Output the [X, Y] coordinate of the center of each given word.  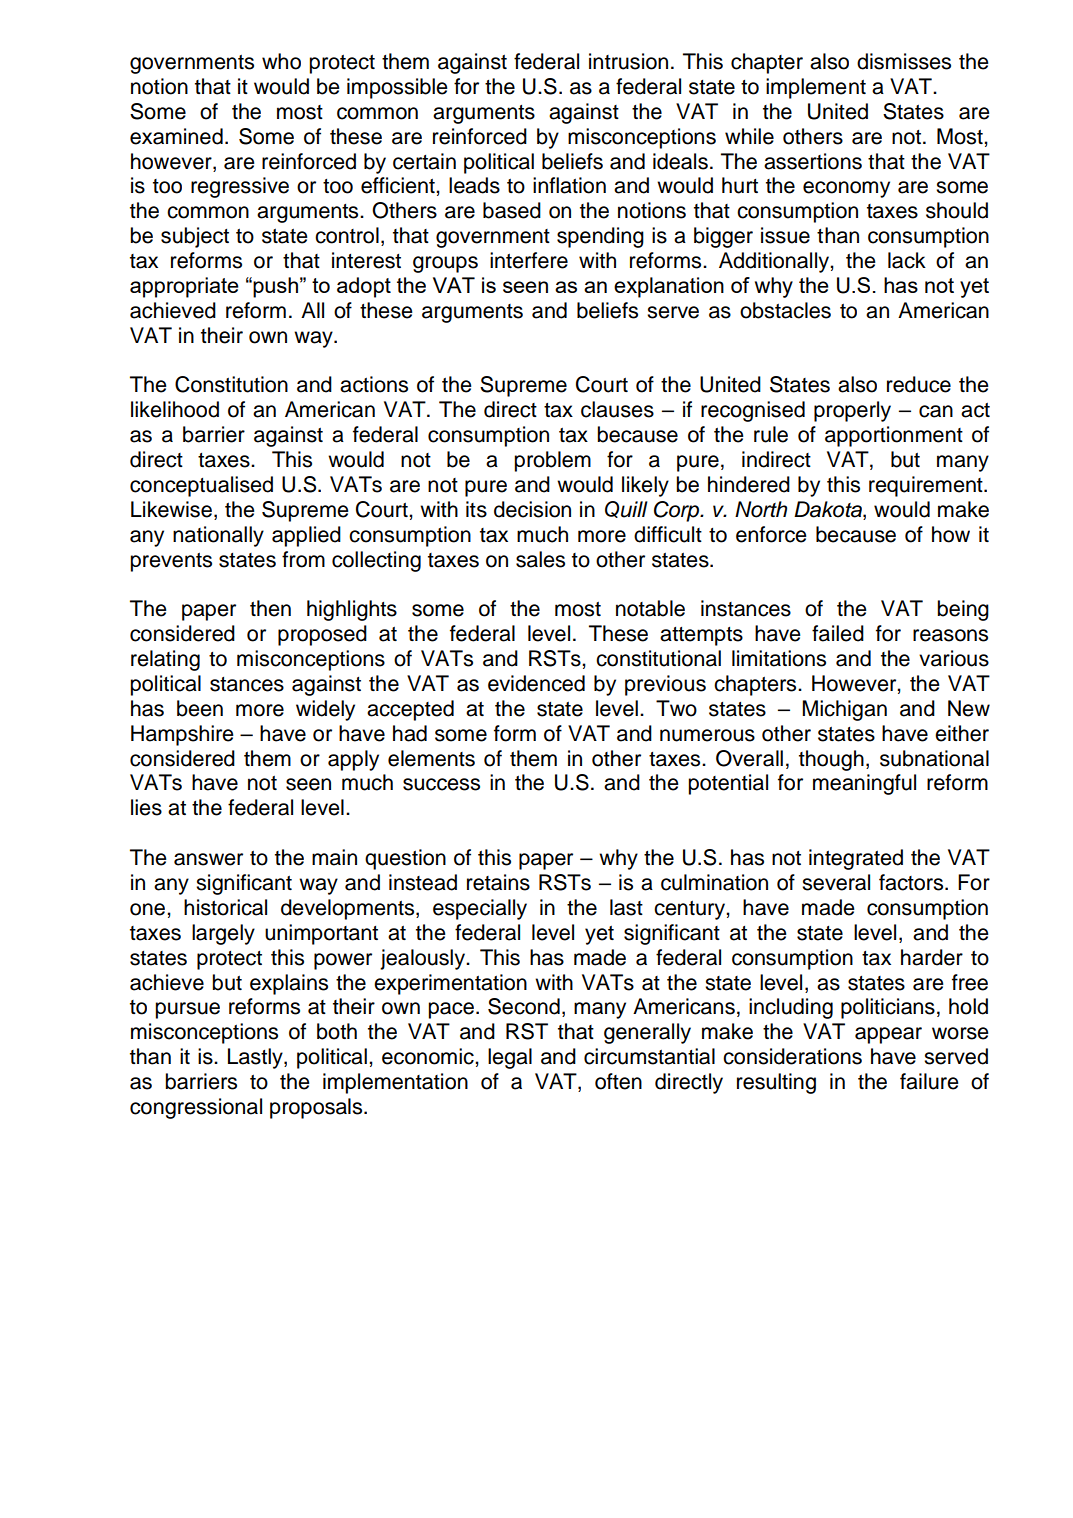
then [270, 608]
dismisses [904, 61]
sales [540, 559]
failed [838, 633]
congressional [196, 1108]
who [281, 61]
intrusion [628, 61]
